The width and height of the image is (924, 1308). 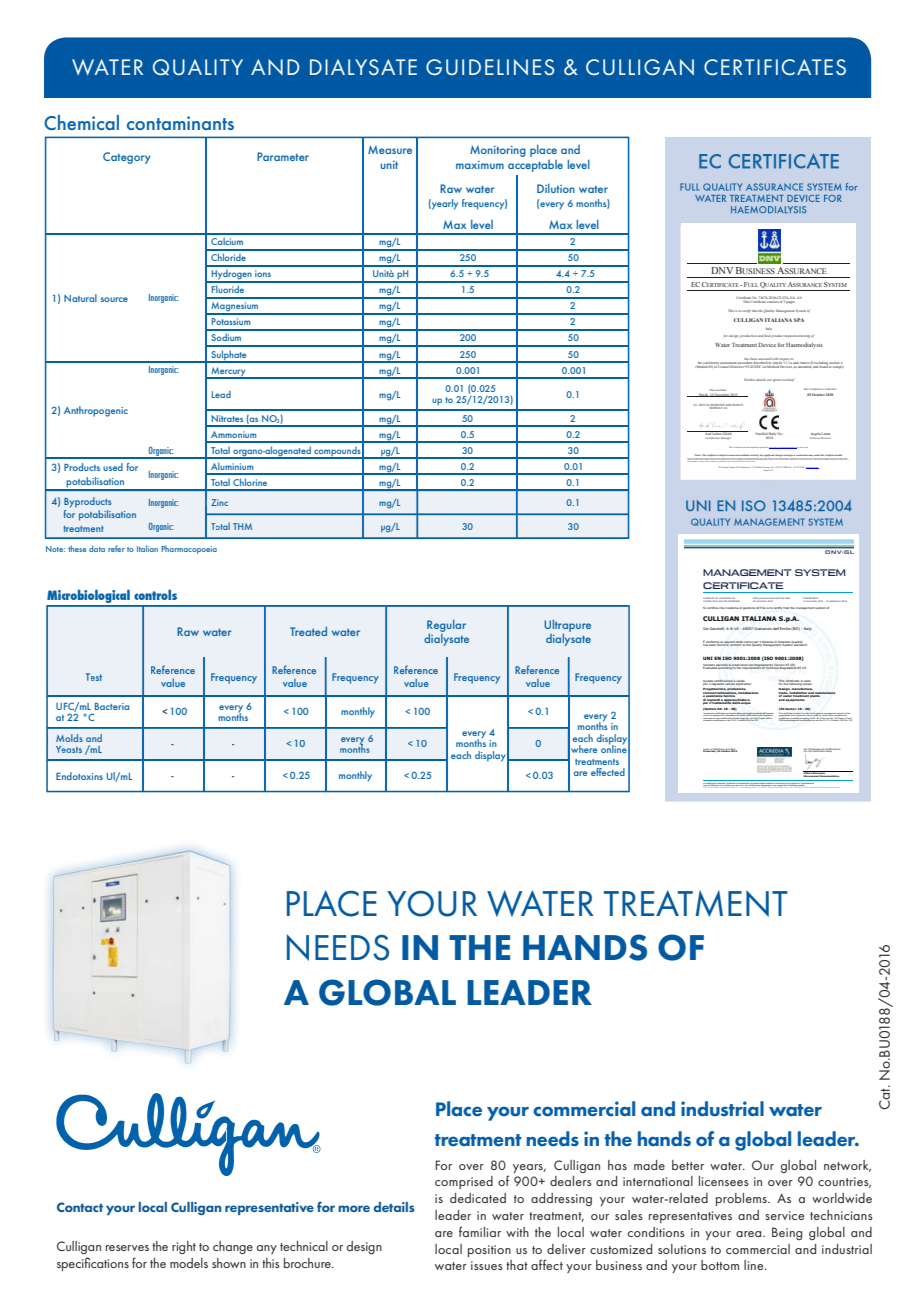 I want to click on Evaluated, so click(x=710, y=667).
